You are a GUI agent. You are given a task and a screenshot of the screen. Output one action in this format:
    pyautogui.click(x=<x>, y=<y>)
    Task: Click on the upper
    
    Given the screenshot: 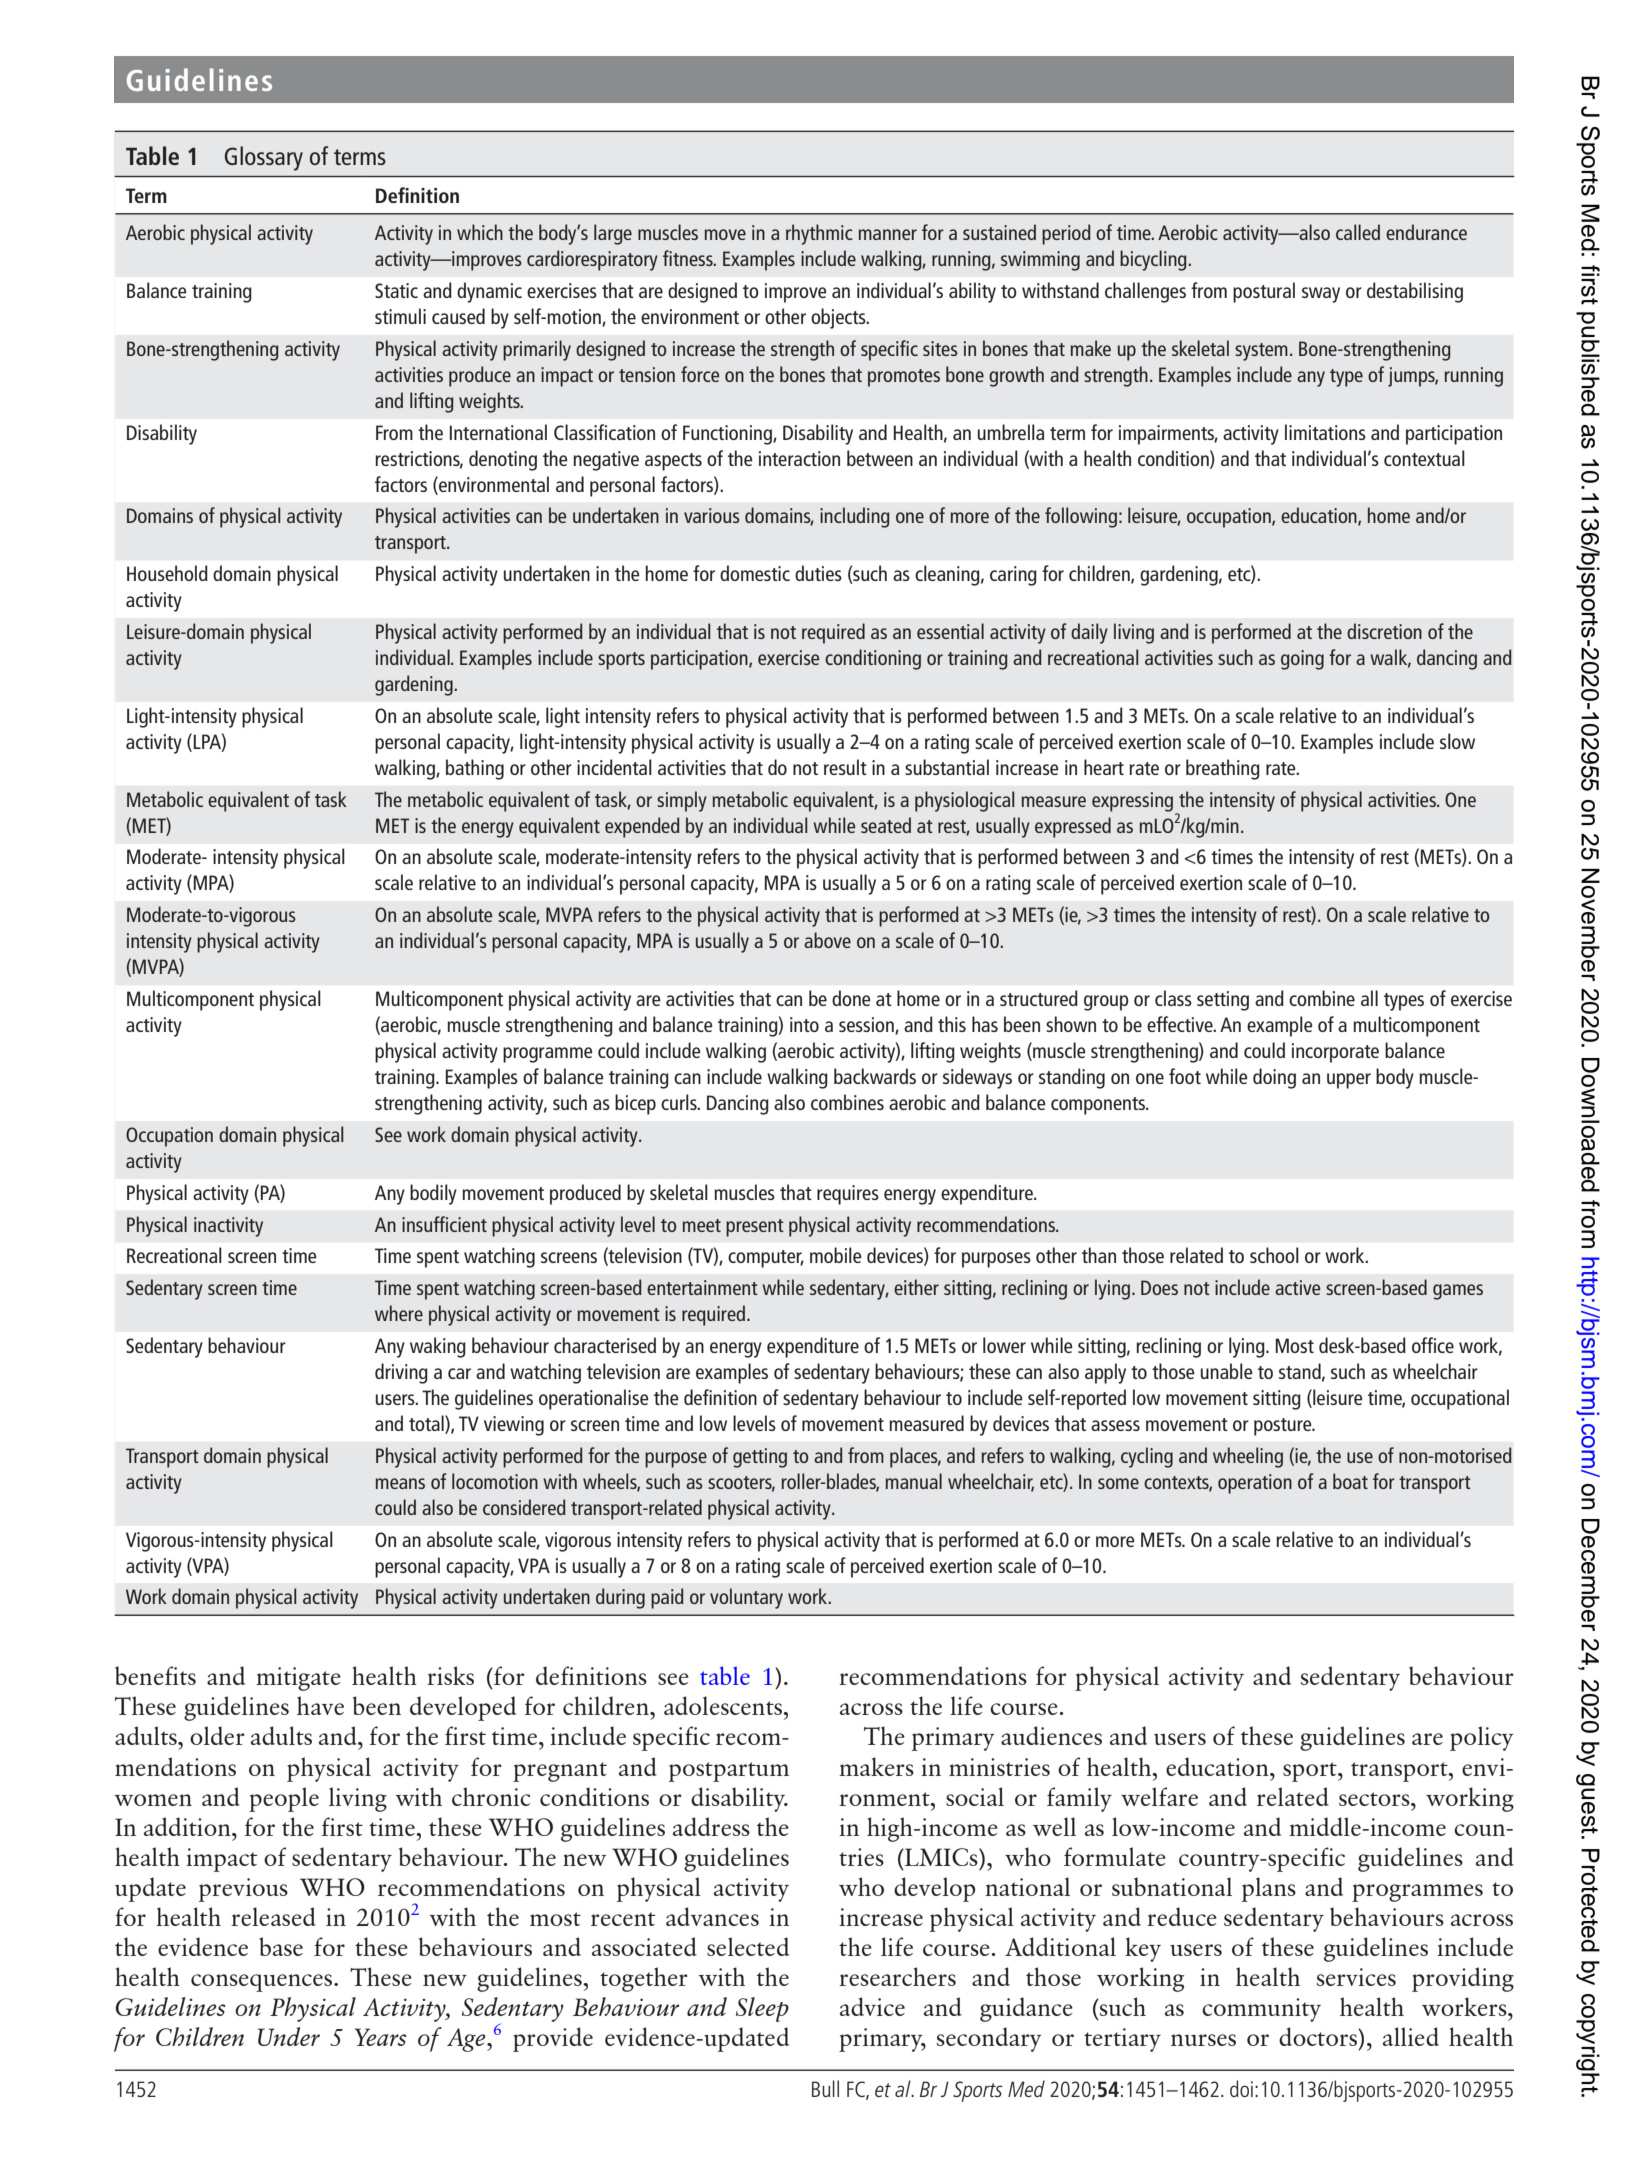 What is the action you would take?
    pyautogui.click(x=1349, y=1081)
